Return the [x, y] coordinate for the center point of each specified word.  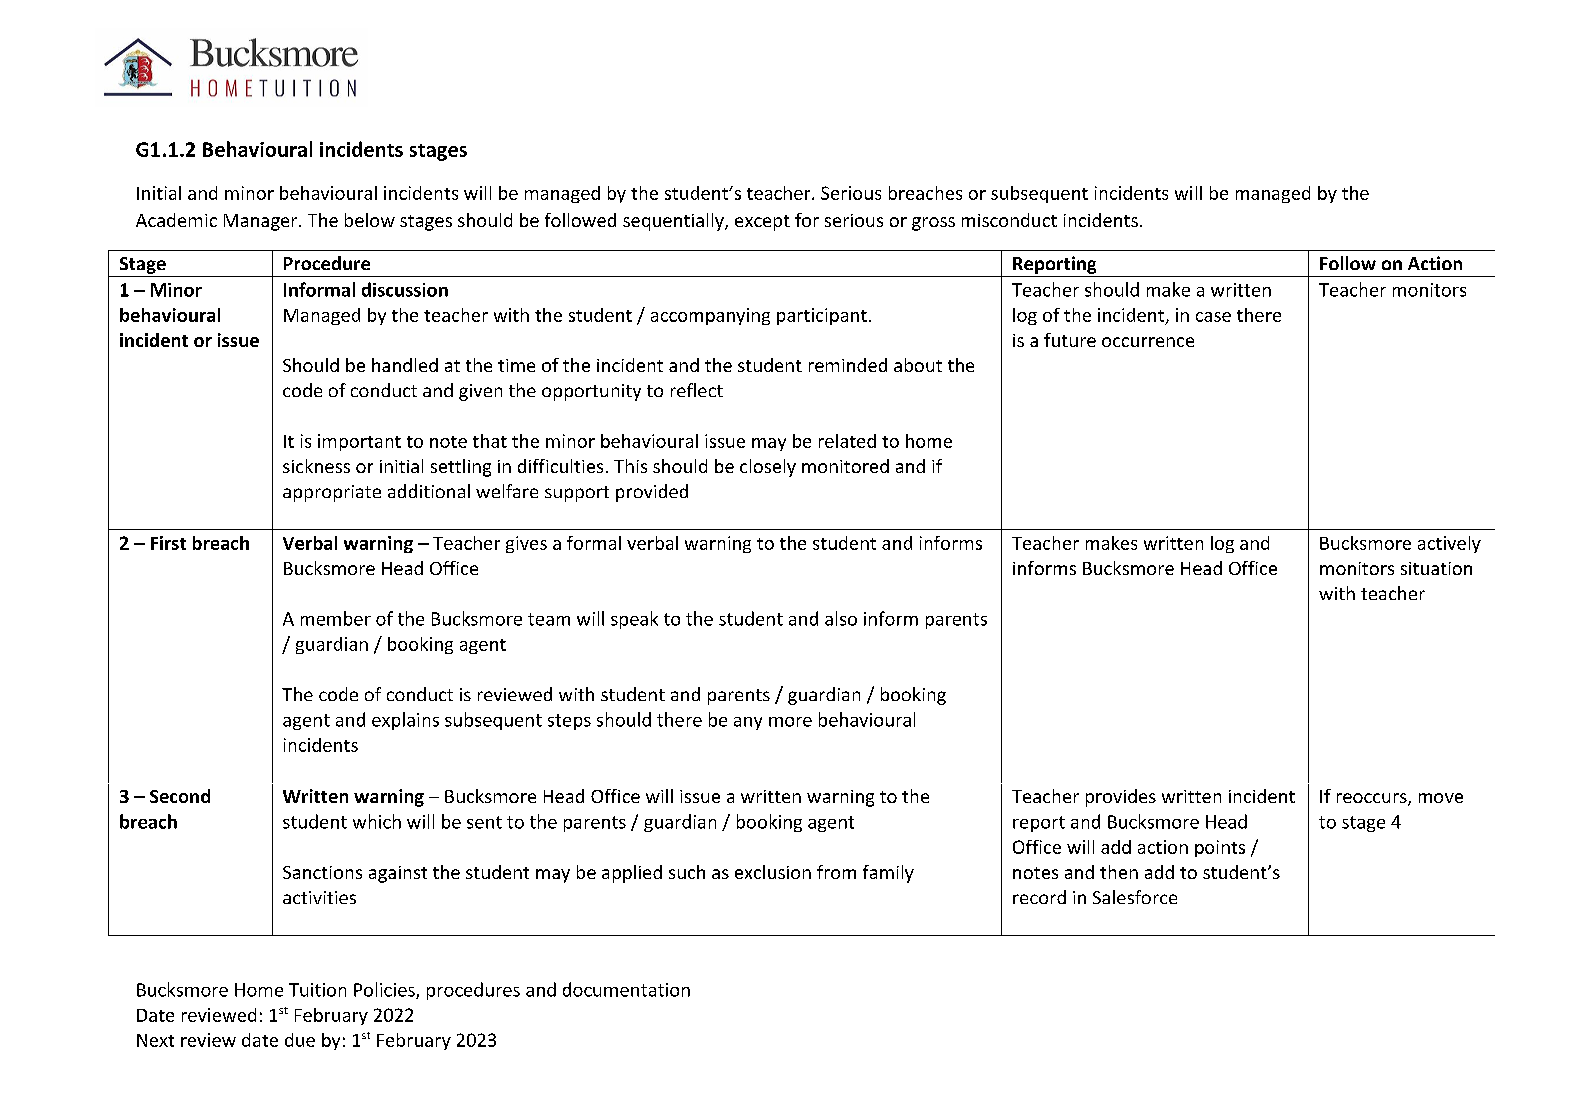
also [841, 618]
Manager [262, 222]
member [336, 618]
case [1213, 317]
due [300, 1040]
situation [1436, 568]
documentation [626, 989]
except [762, 223]
